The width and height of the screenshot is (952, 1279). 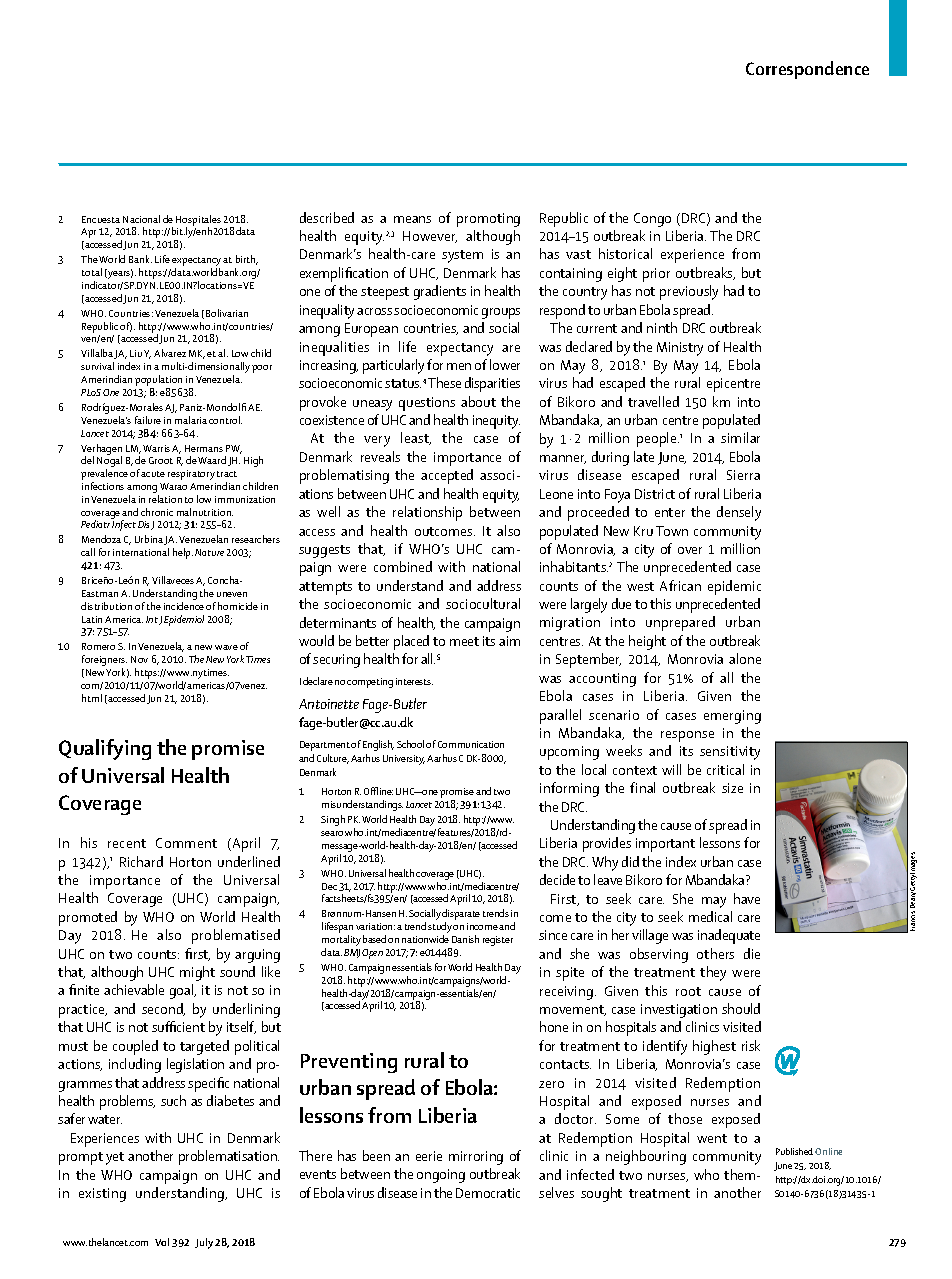 I want to click on size, so click(x=732, y=788).
